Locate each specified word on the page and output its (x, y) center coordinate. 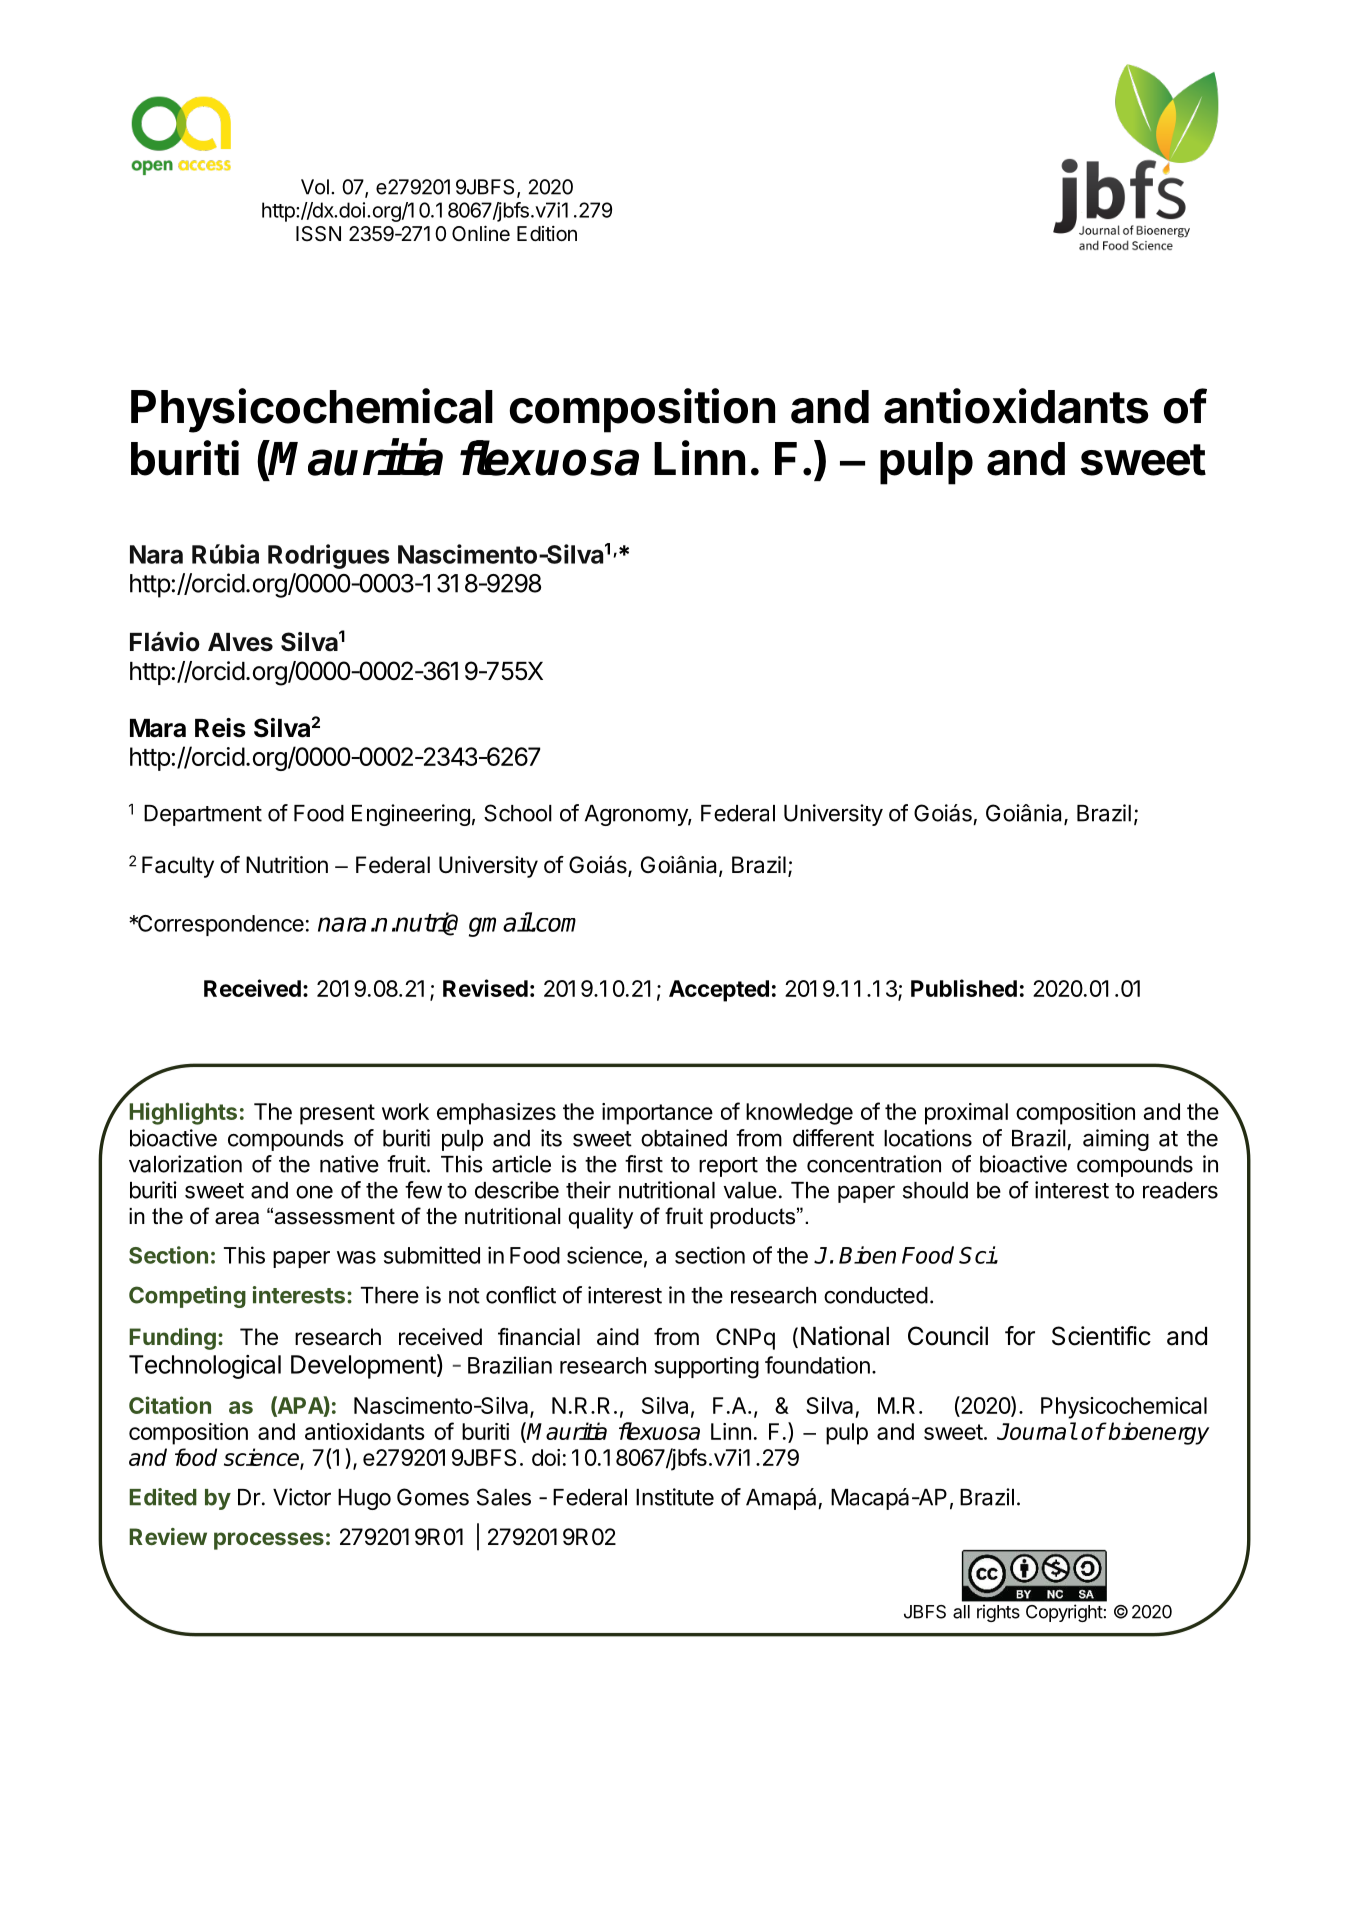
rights (998, 1613)
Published (964, 988)
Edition (547, 233)
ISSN (318, 234)
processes (269, 1541)
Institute (675, 1497)
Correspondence (219, 925)
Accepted (719, 991)
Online (481, 233)
